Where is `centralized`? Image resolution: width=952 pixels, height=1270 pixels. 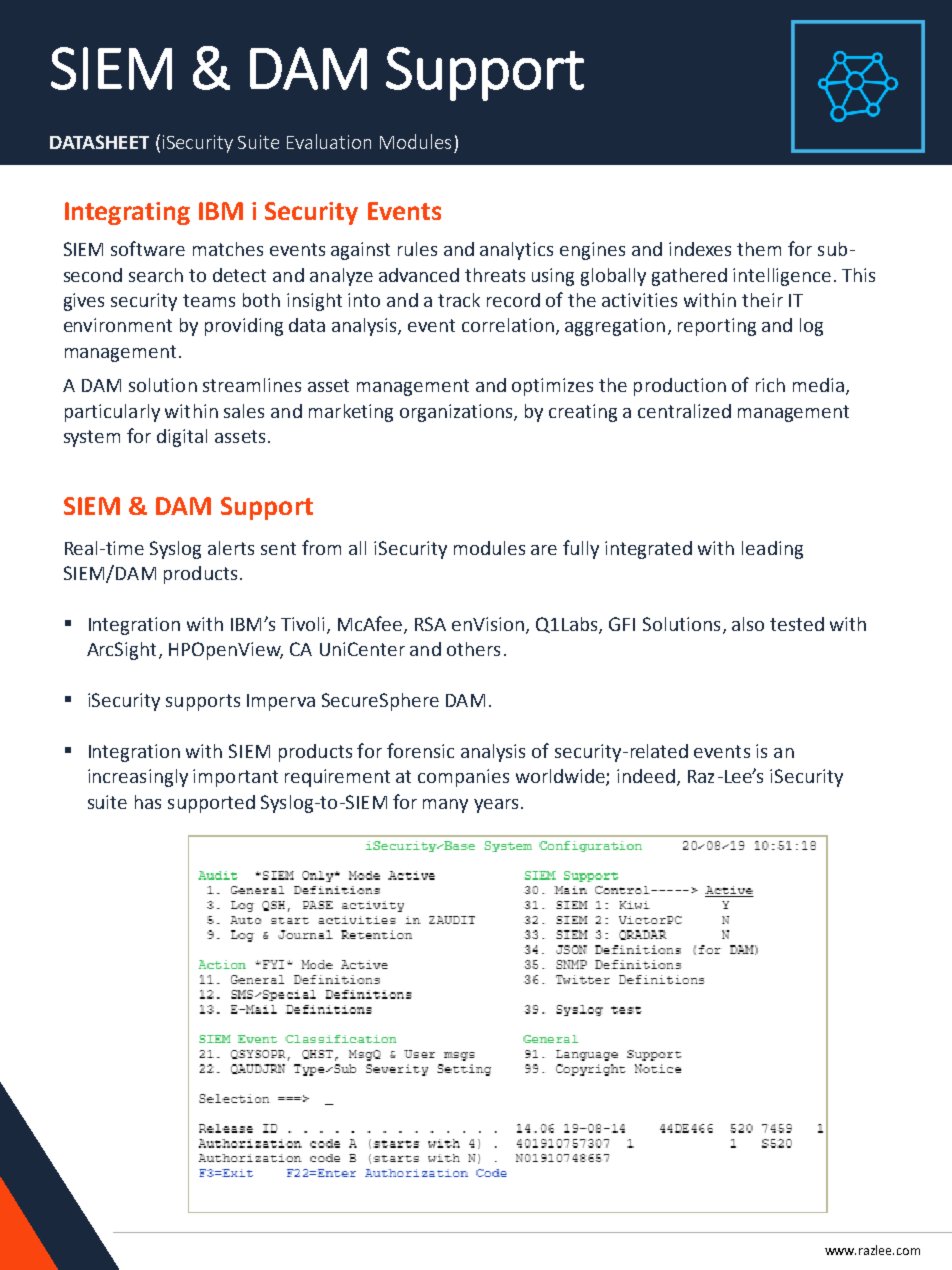 centralized is located at coordinates (684, 411).
